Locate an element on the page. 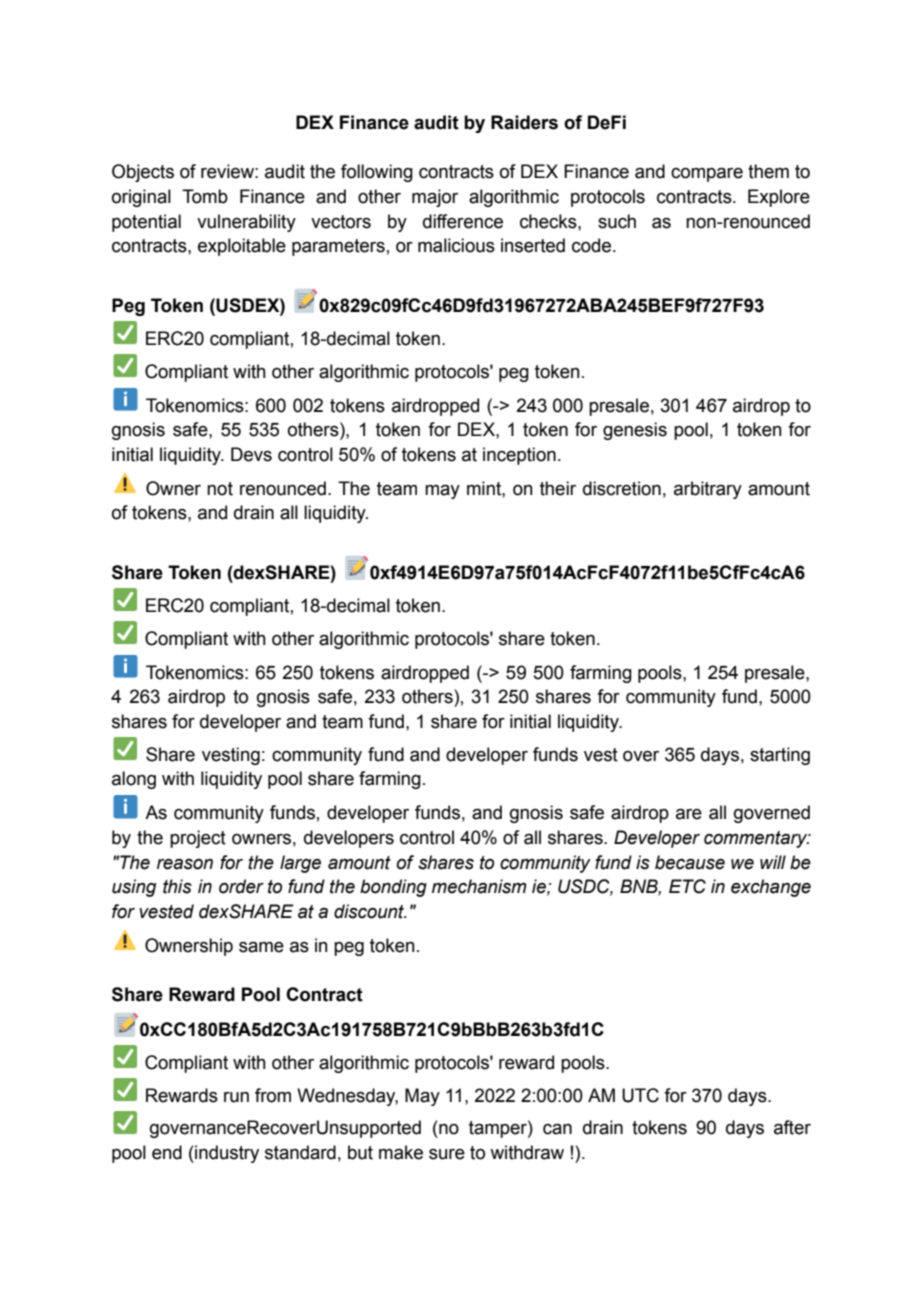 The height and width of the document is (1307, 924). commentary is located at coordinates (757, 839).
